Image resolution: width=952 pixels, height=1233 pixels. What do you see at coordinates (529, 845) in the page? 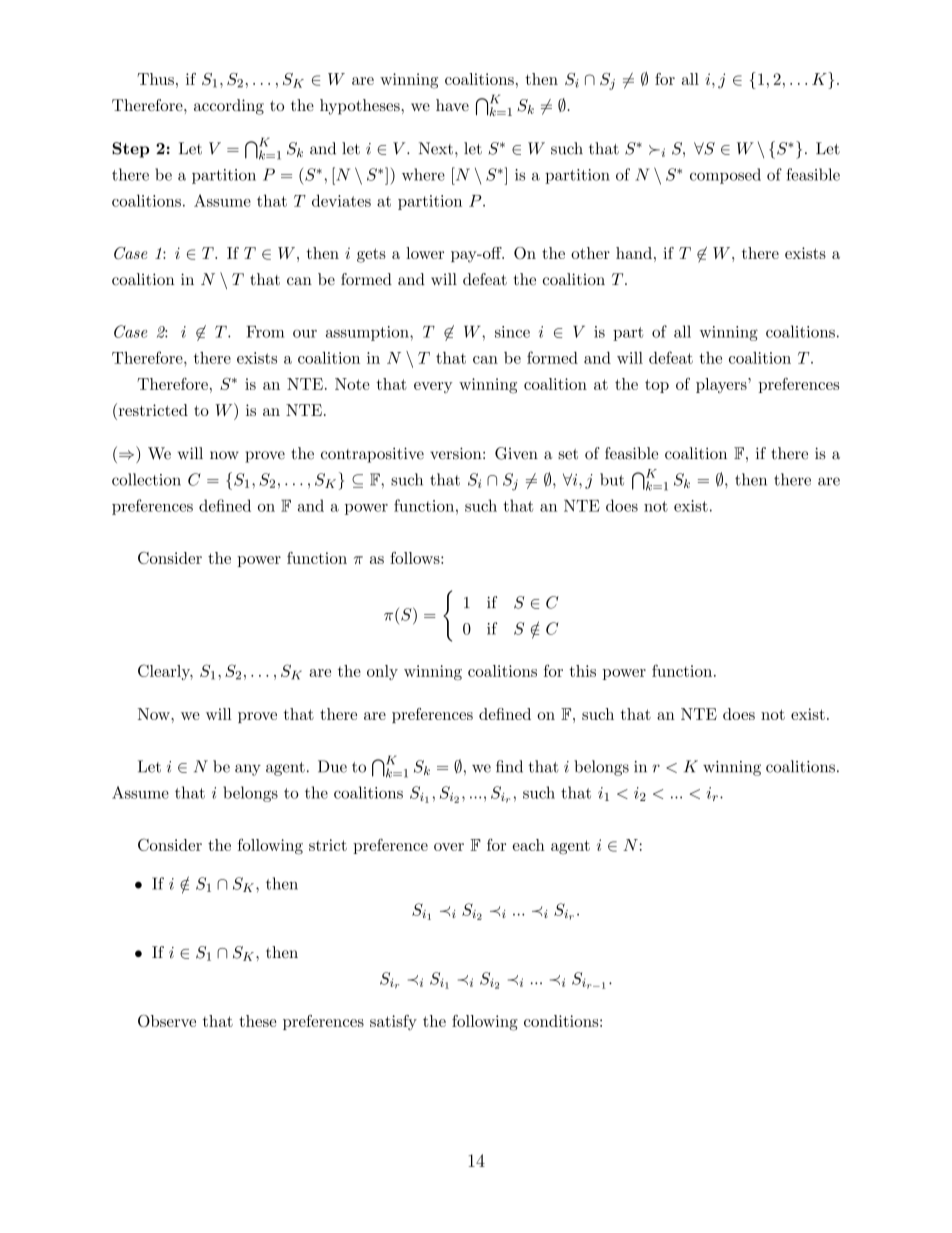
I see `each` at bounding box center [529, 845].
